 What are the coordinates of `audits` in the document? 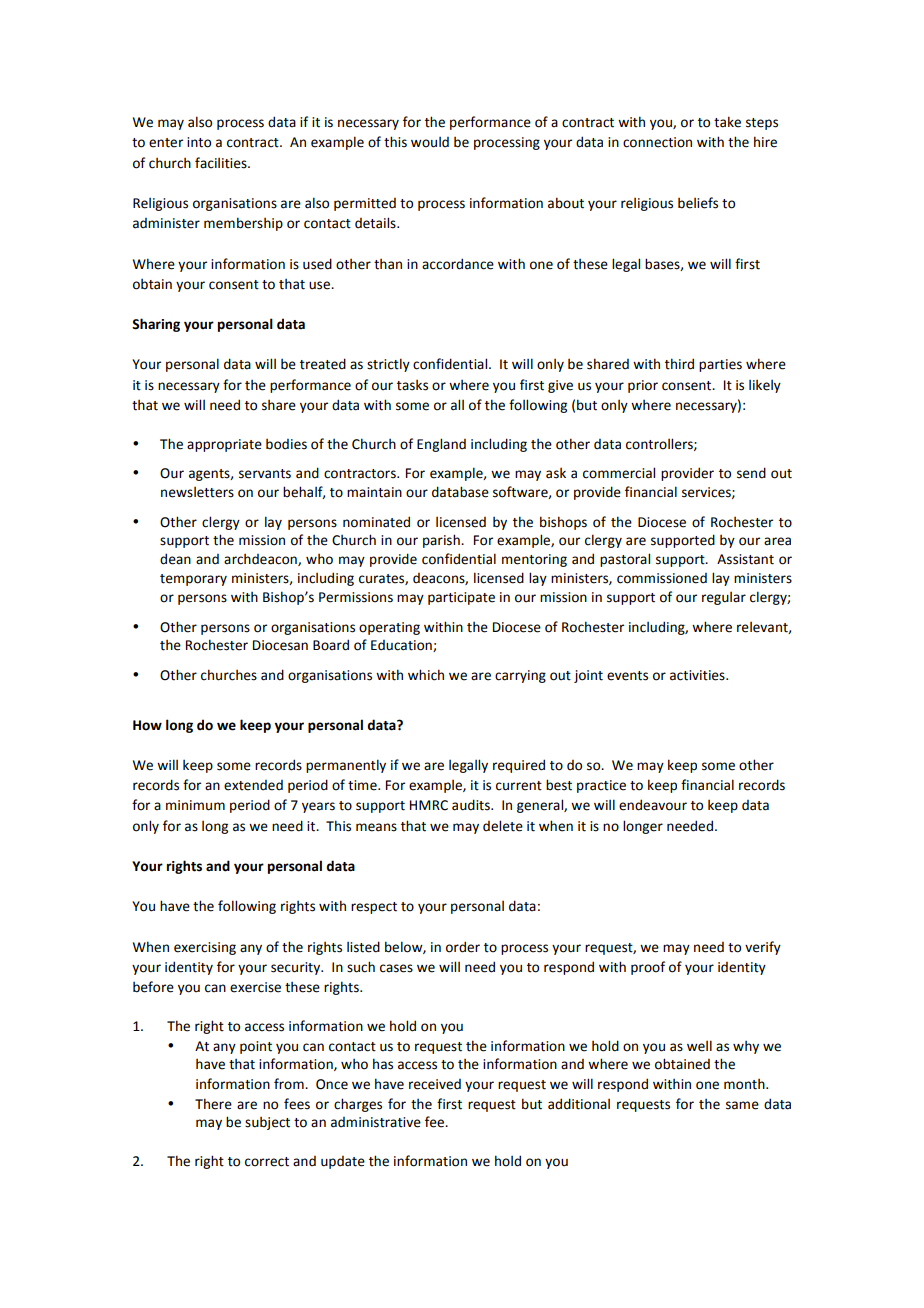 It's located at (472, 805).
